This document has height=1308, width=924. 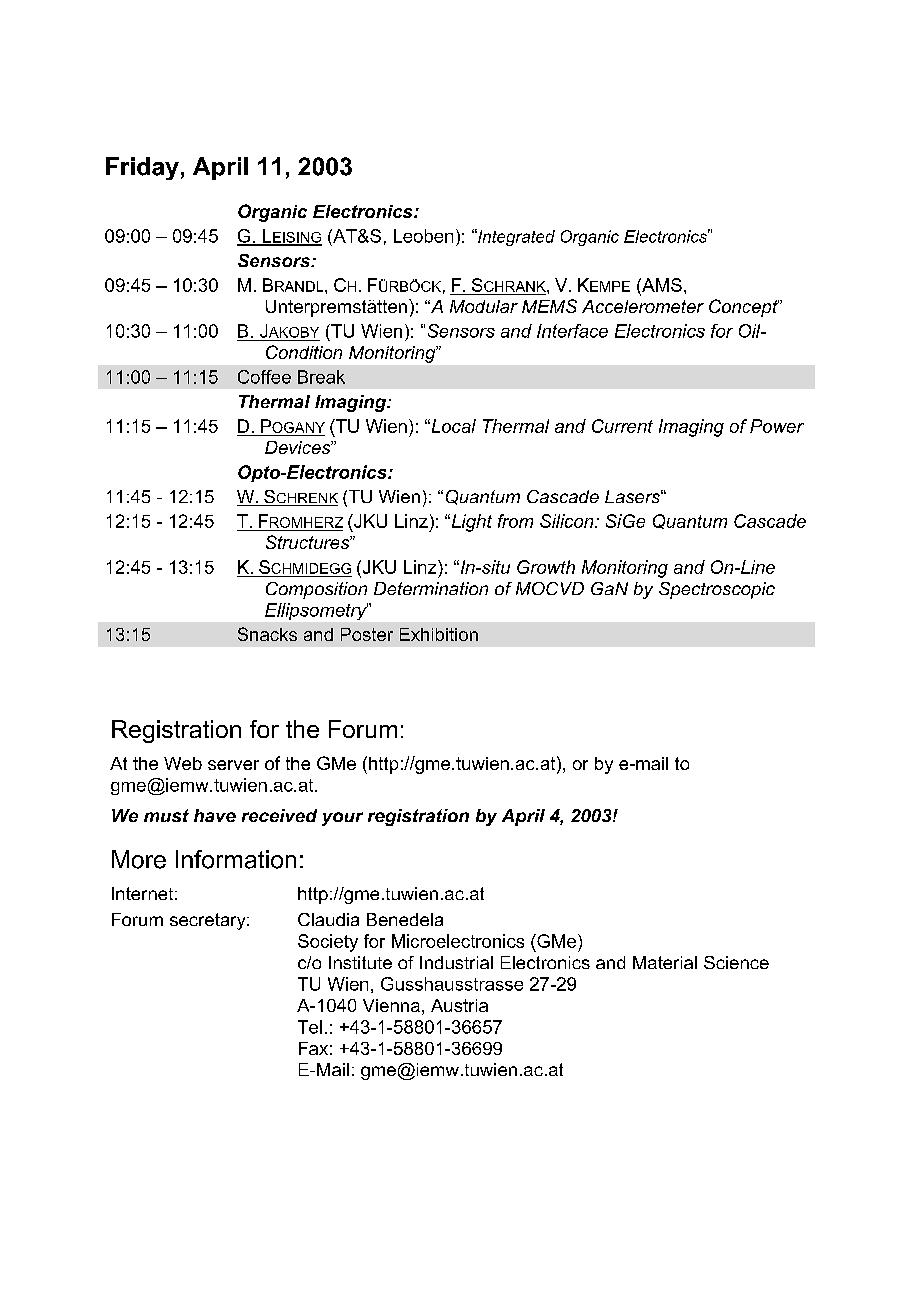 I want to click on Material, so click(x=665, y=962).
